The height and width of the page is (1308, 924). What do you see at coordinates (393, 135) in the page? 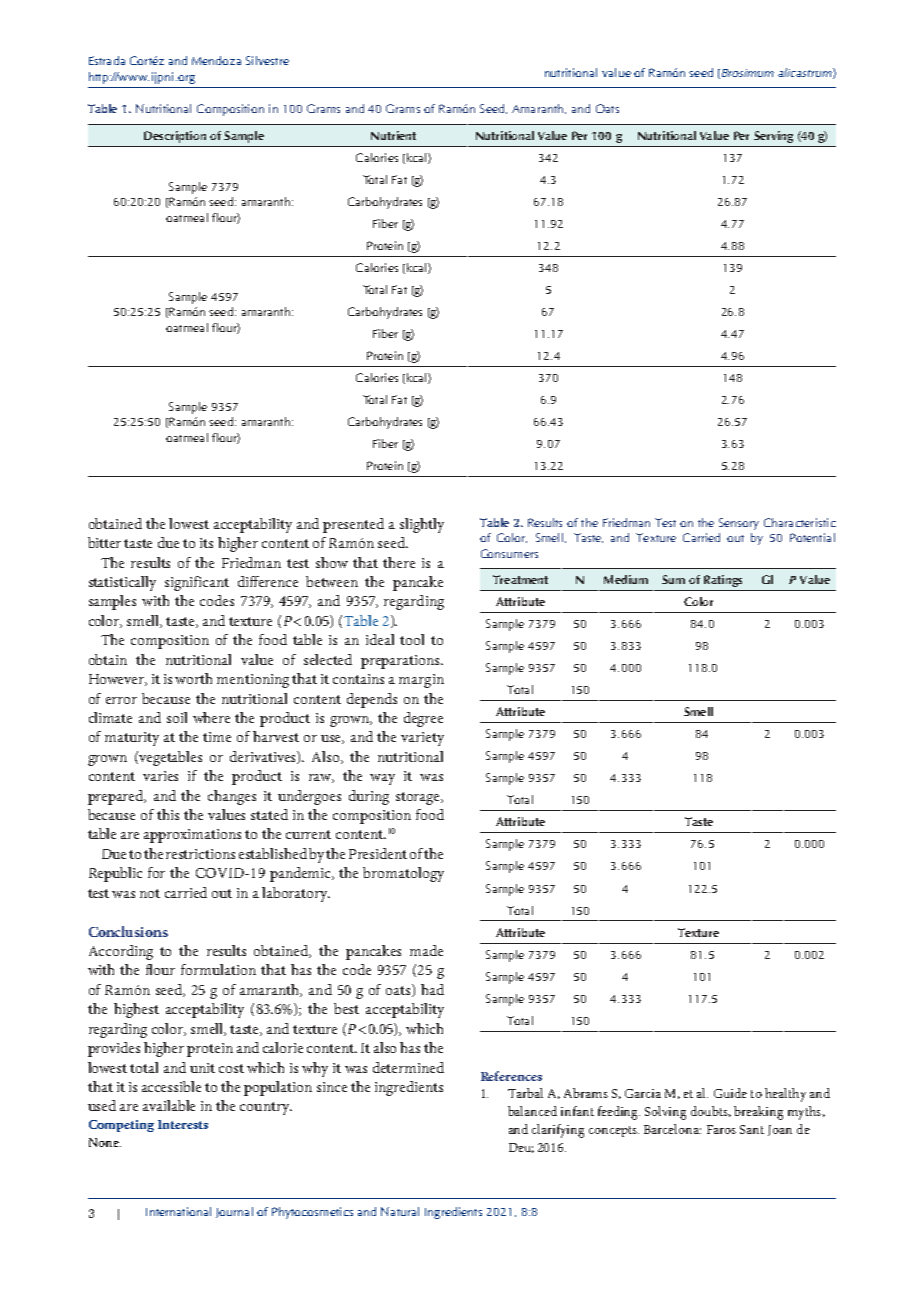
I see `Nutrient` at bounding box center [393, 135].
